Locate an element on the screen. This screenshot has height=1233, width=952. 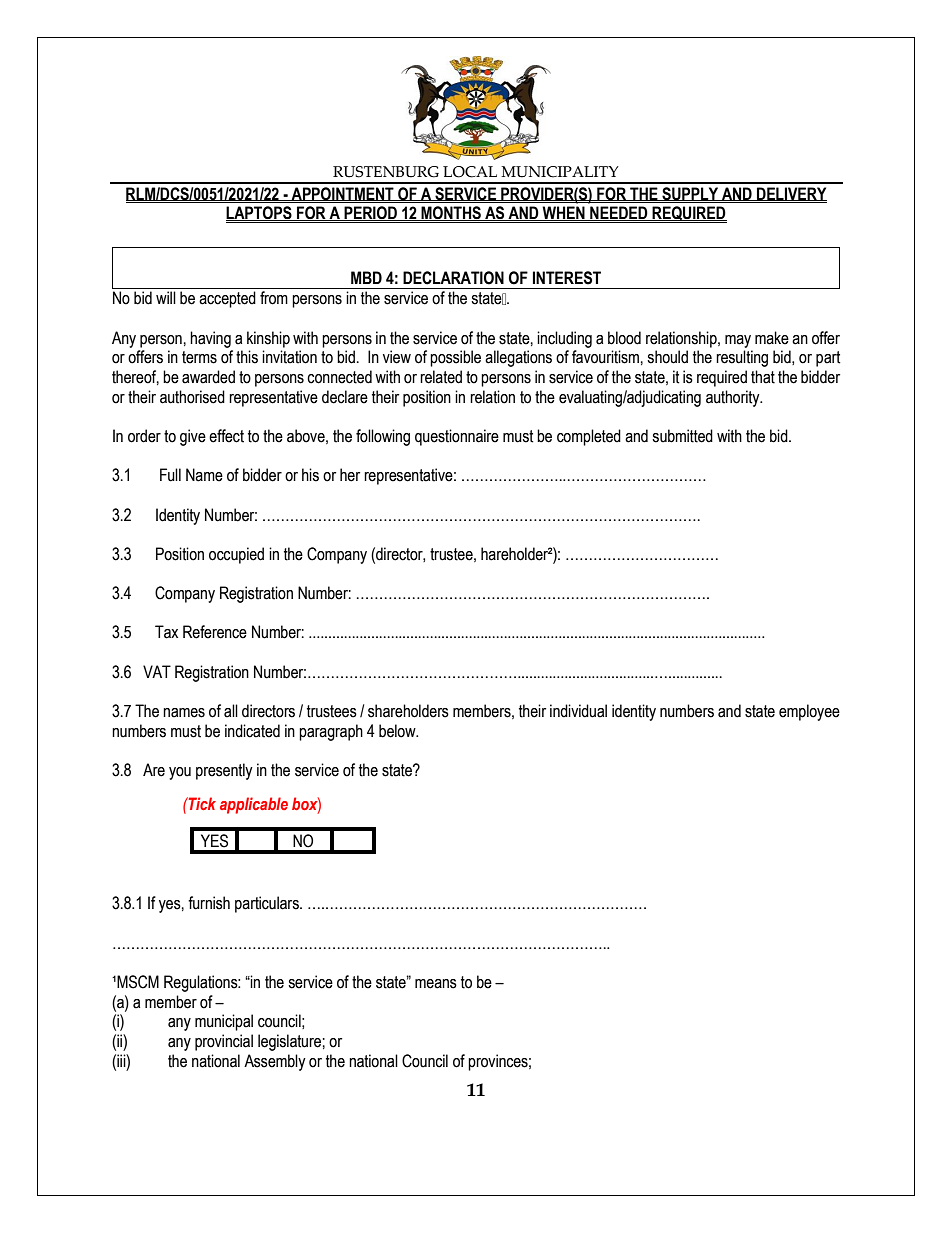
means is located at coordinates (436, 984).
